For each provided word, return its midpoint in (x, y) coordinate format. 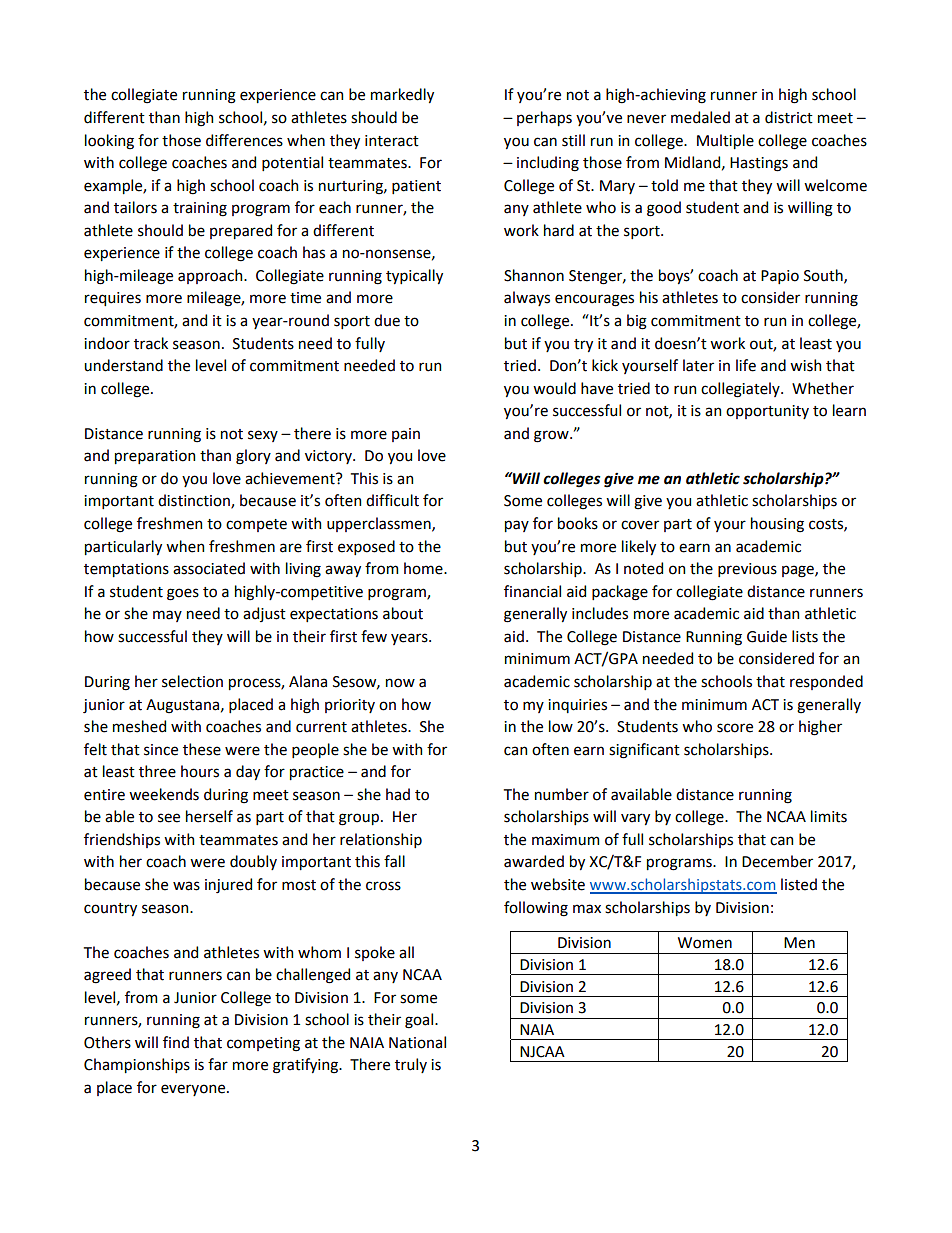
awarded (534, 861)
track (151, 343)
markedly (402, 95)
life (746, 365)
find (176, 1042)
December (777, 861)
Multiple (725, 141)
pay (517, 526)
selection (192, 681)
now (400, 683)
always (527, 298)
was (186, 886)
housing (777, 525)
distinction (195, 501)
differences (244, 140)
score (735, 728)
